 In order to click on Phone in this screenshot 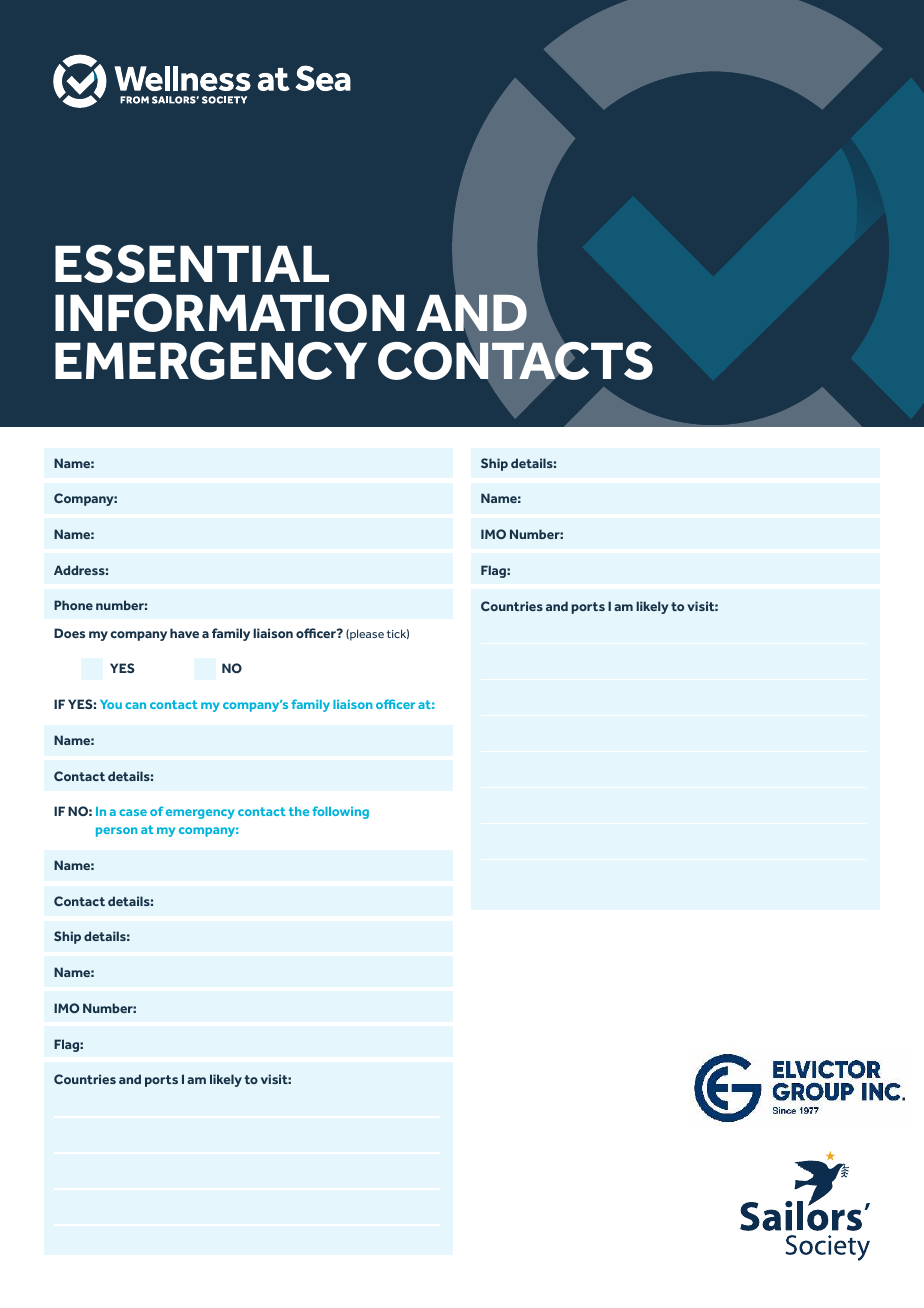, I will do `click(73, 605)`.
